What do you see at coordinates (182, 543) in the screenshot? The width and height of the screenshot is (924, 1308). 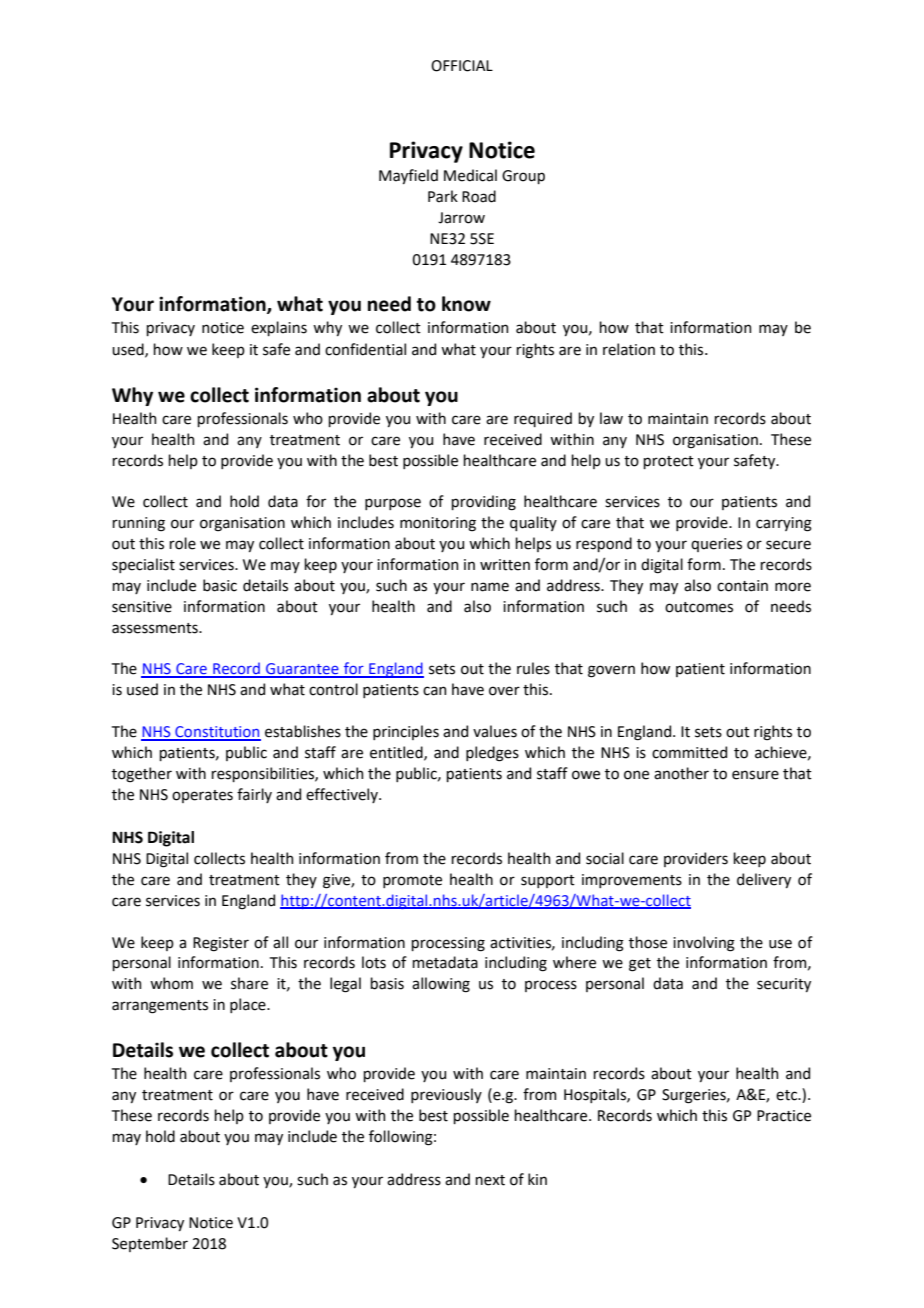 I see `role` at bounding box center [182, 543].
